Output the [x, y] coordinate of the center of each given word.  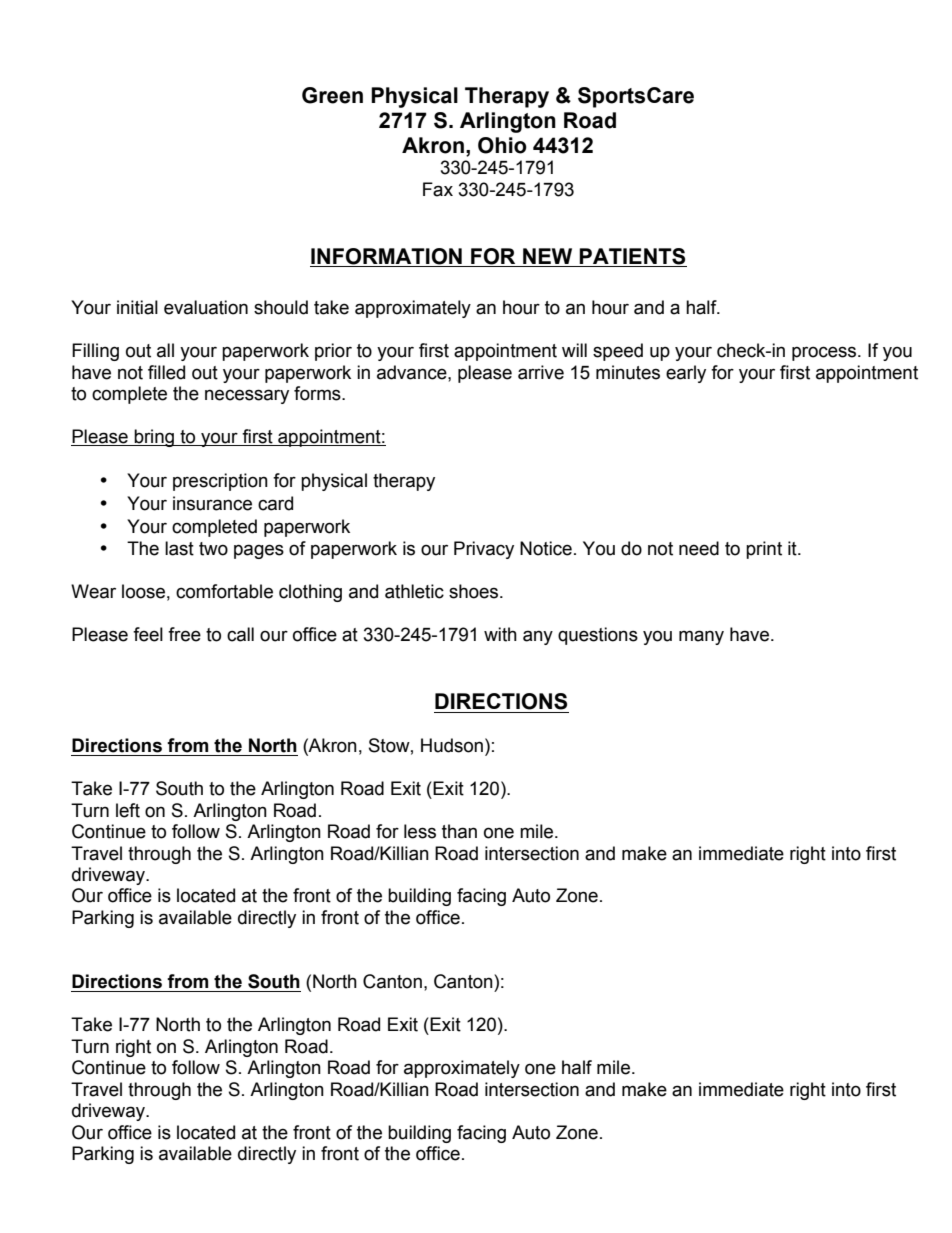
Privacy [484, 550]
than [459, 831]
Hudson [452, 745]
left [128, 810]
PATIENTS [632, 256]
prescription [220, 482]
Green [332, 95]
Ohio [502, 145]
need [699, 548]
